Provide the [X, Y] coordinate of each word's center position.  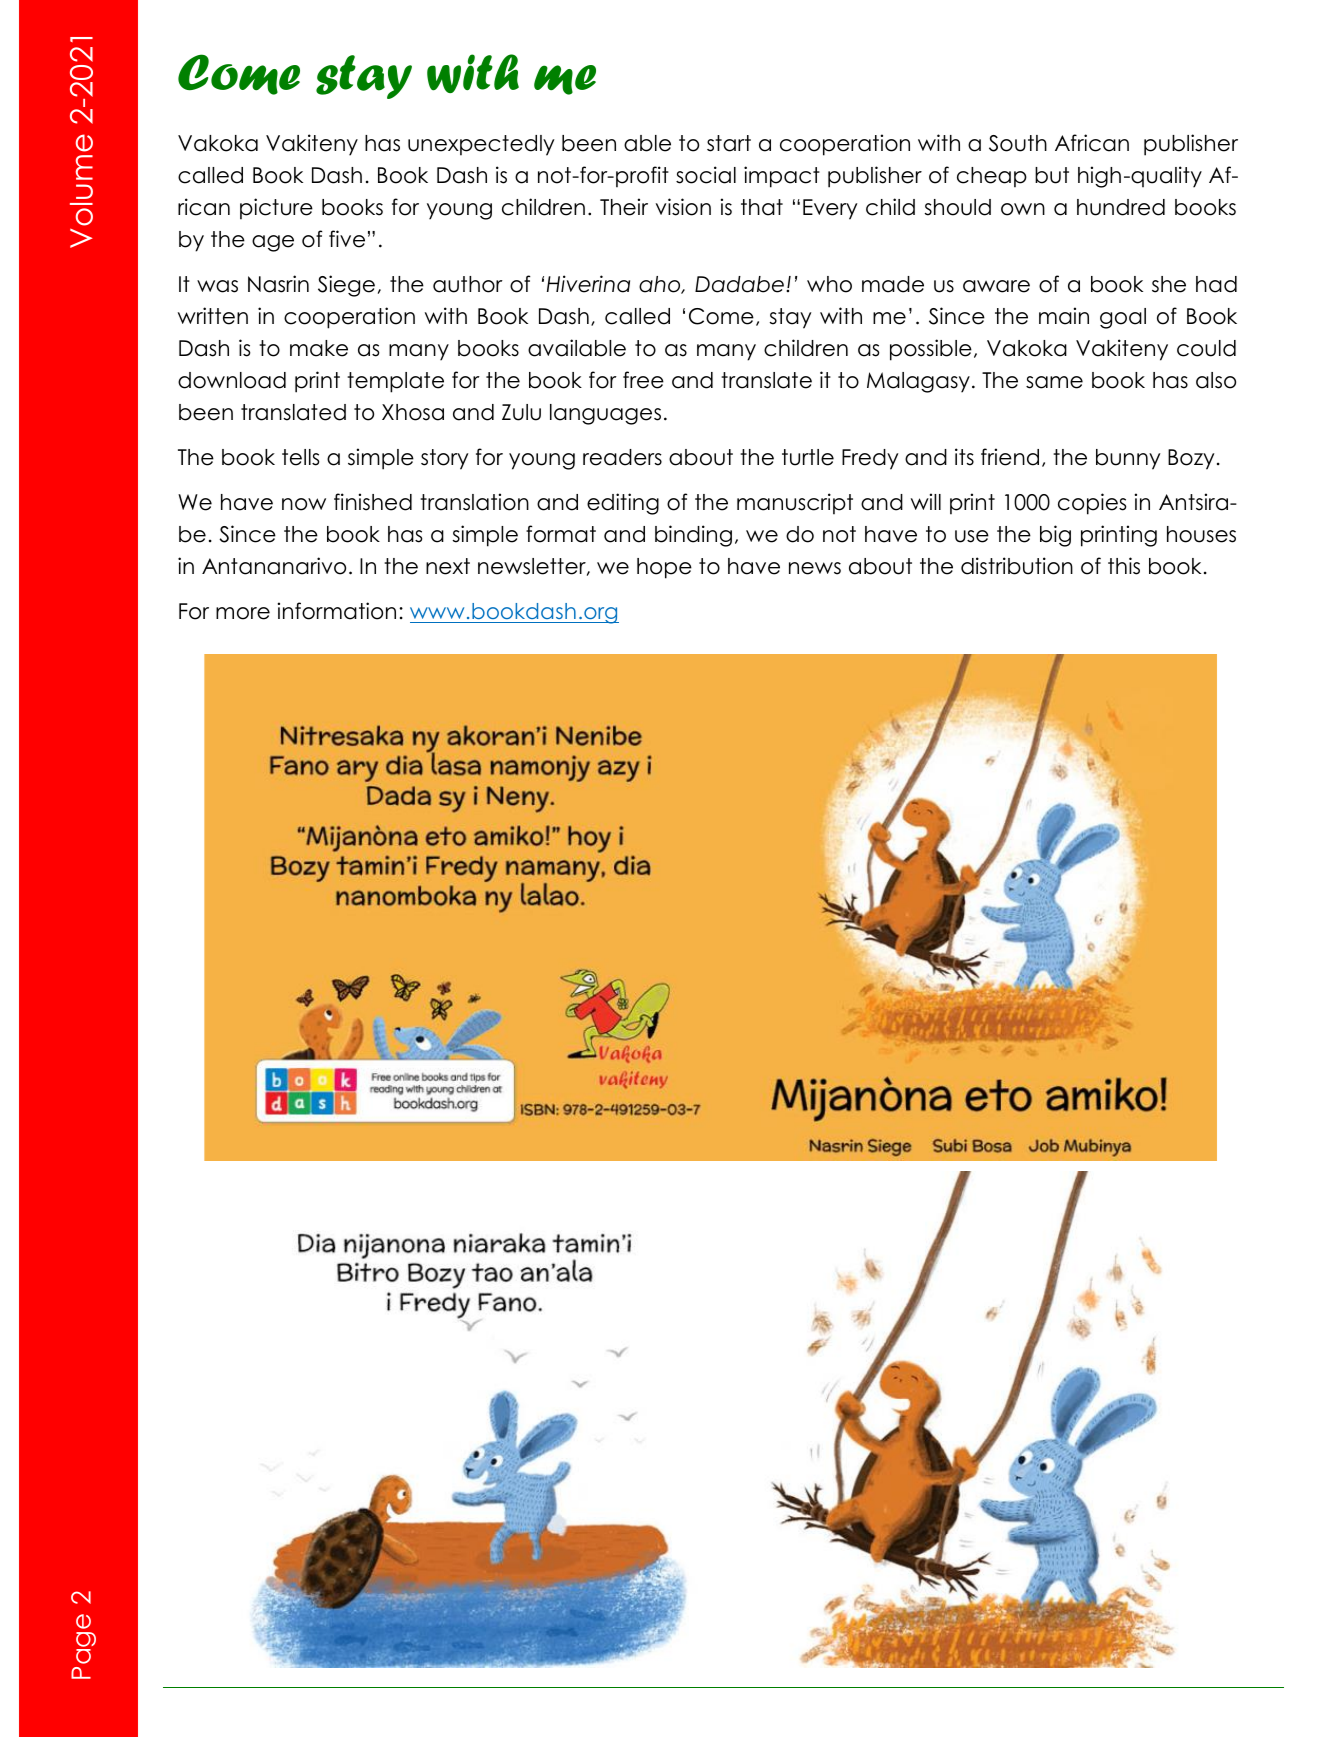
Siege [346, 286]
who [829, 284]
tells [300, 457]
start [729, 143]
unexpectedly [481, 145]
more [243, 613]
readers [622, 457]
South [1018, 143]
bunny [1128, 459]
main [1064, 316]
